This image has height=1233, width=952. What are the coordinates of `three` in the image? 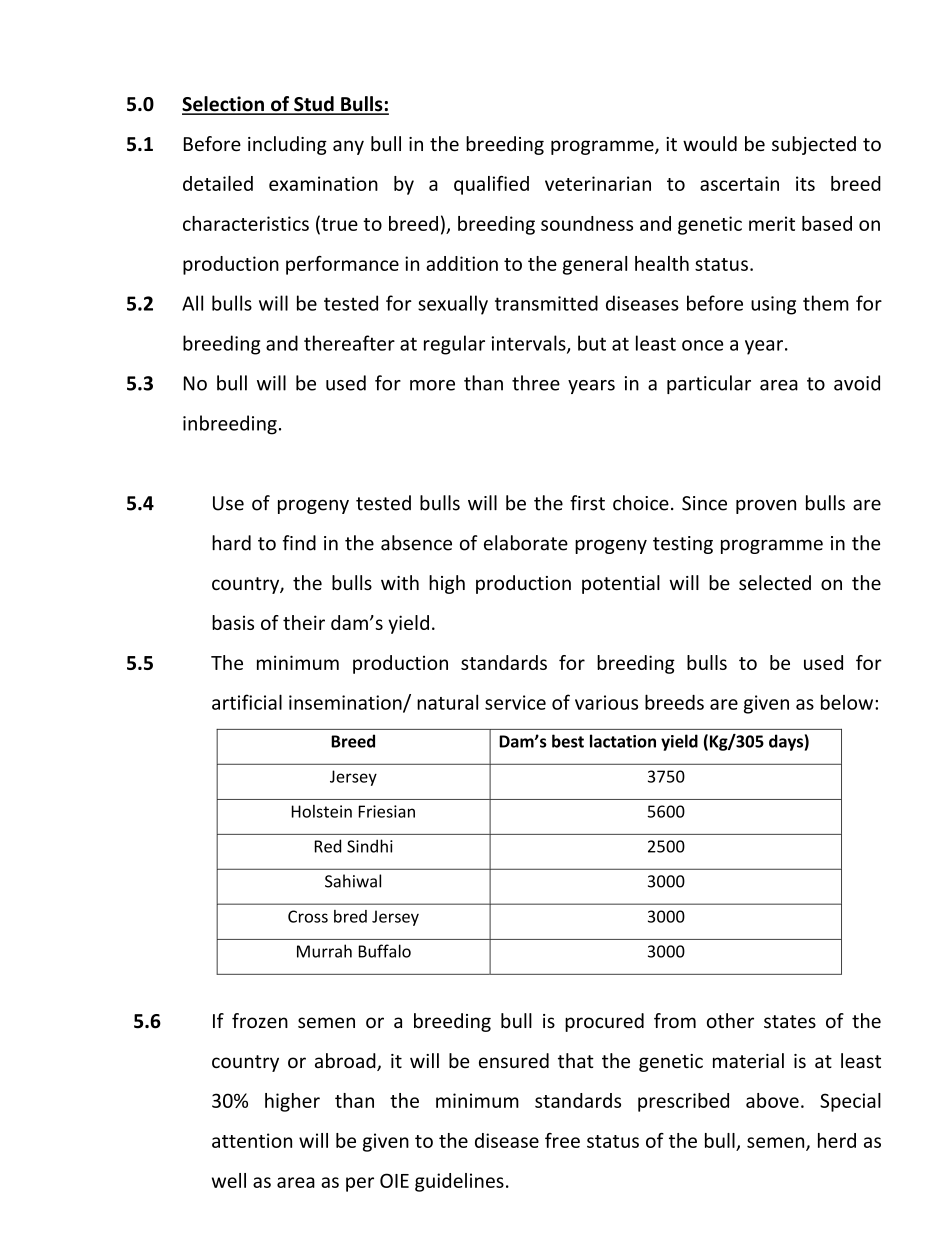 It's located at (536, 383).
